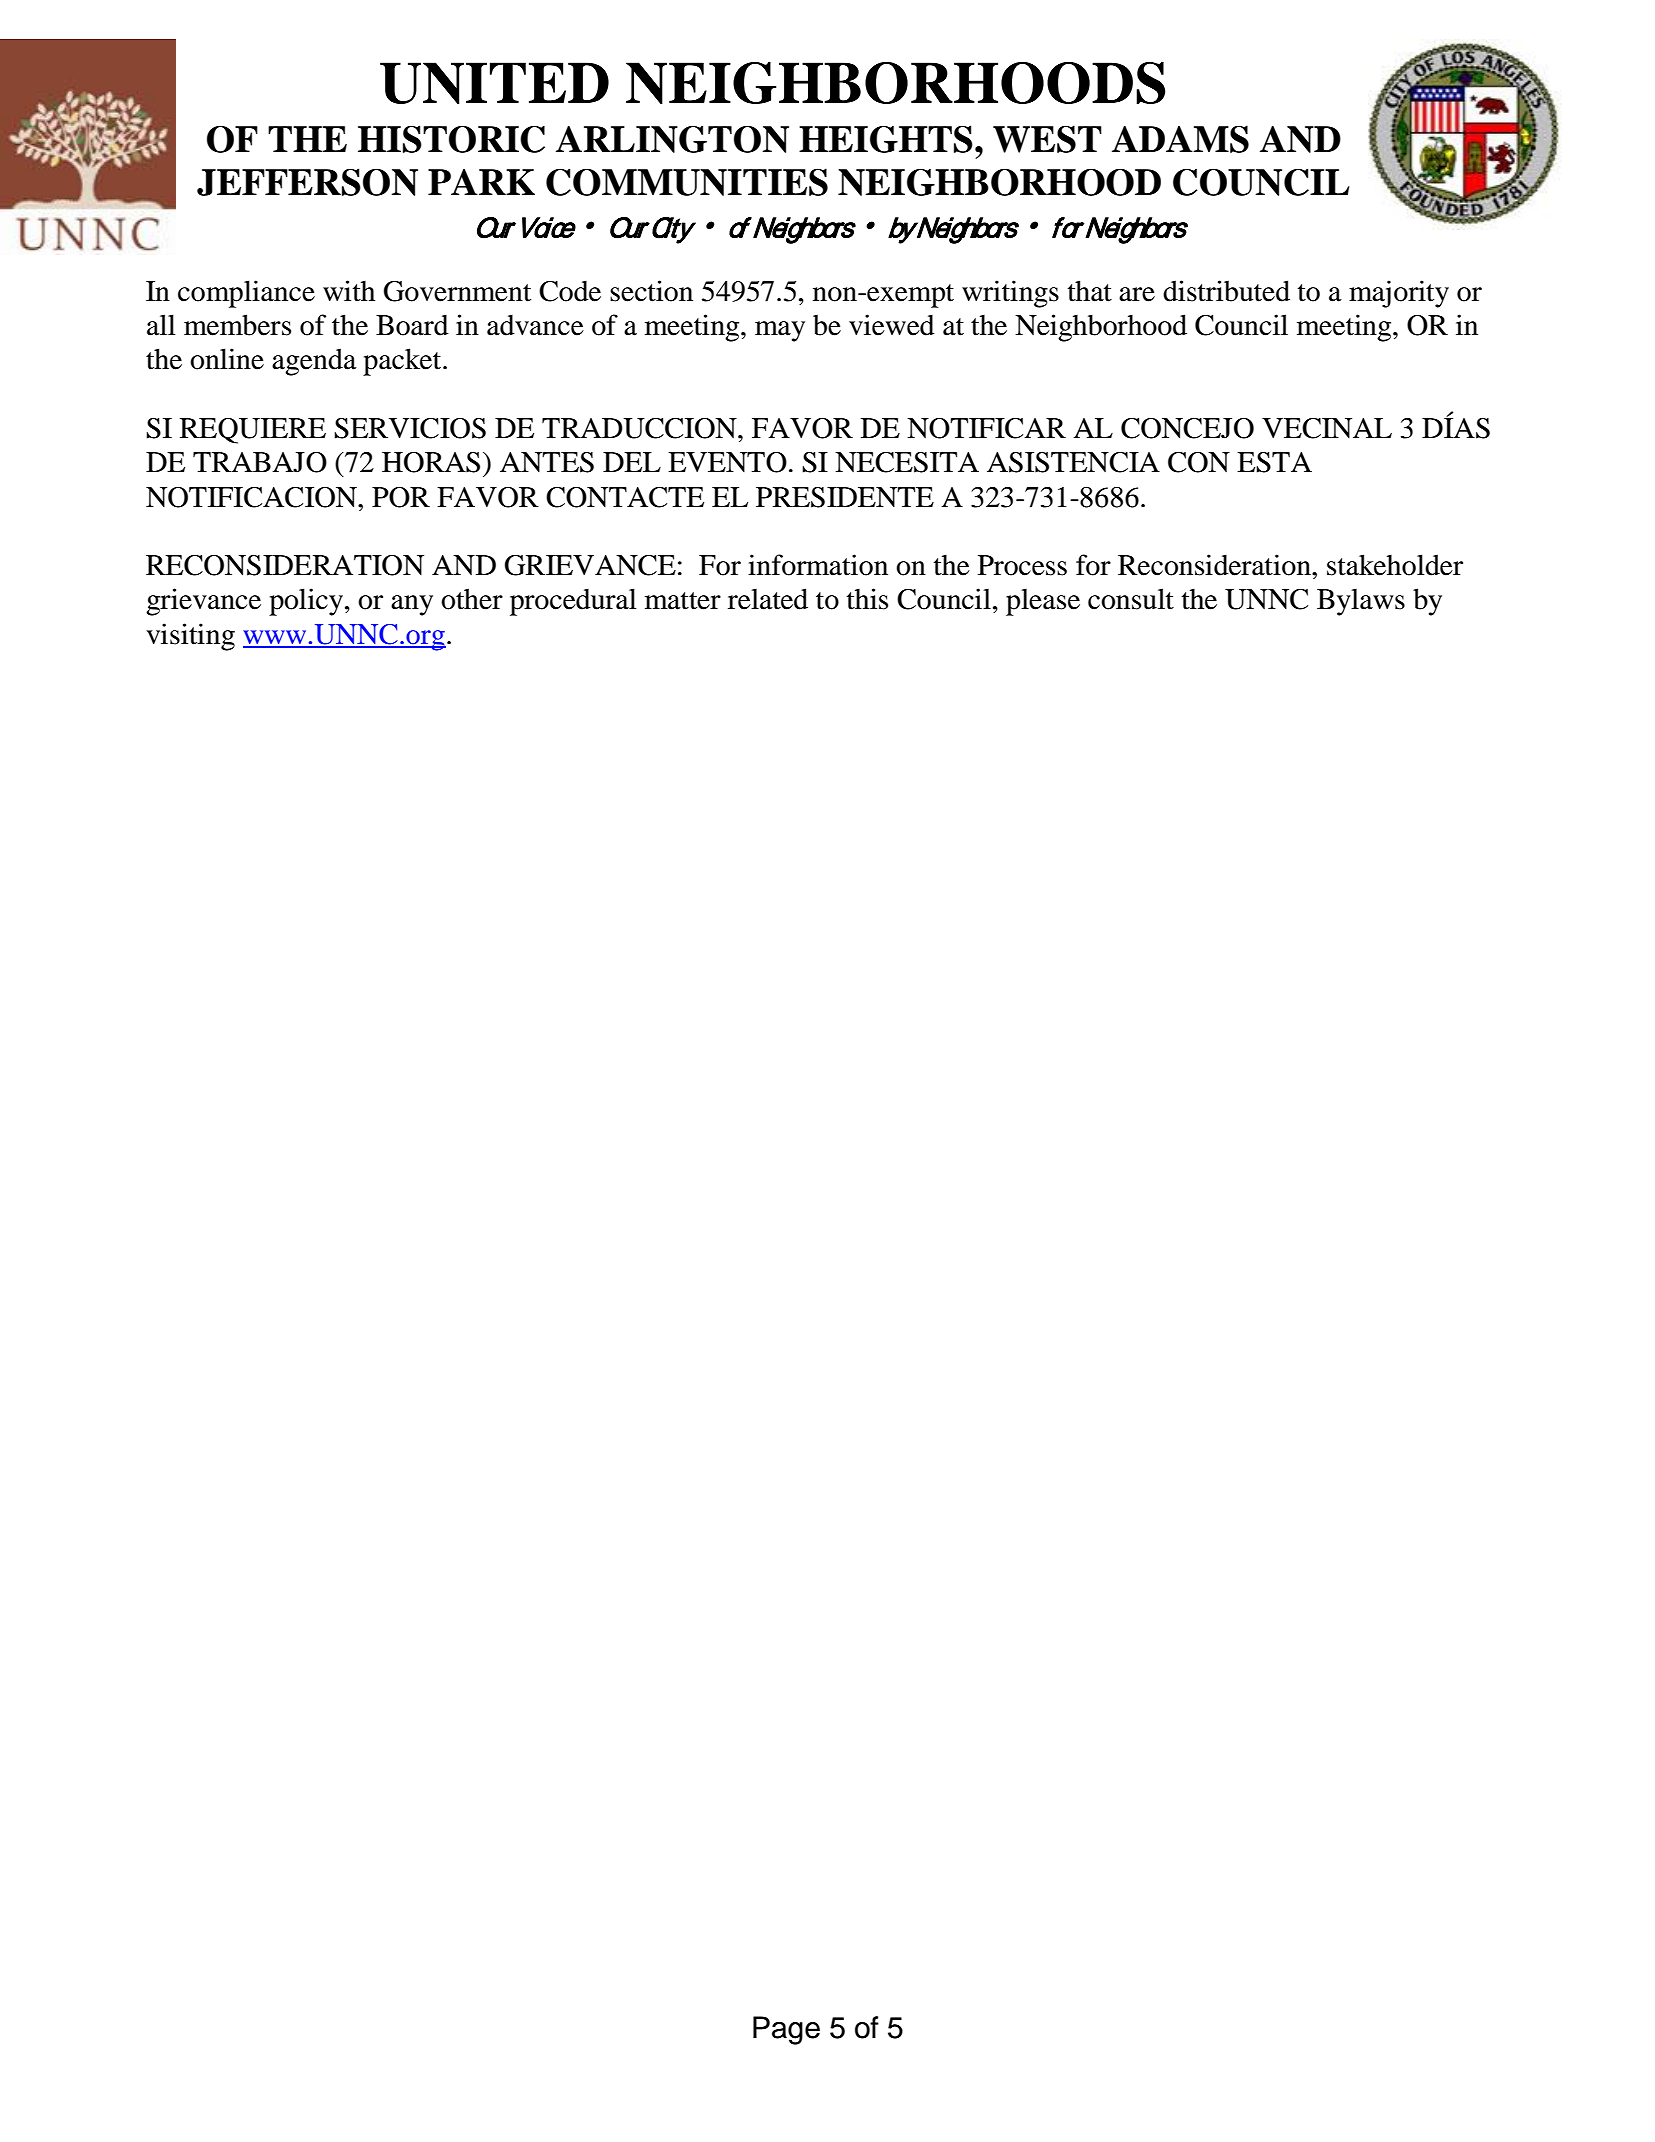  Describe the element at coordinates (786, 2030) in the page. I see `Page` at that location.
